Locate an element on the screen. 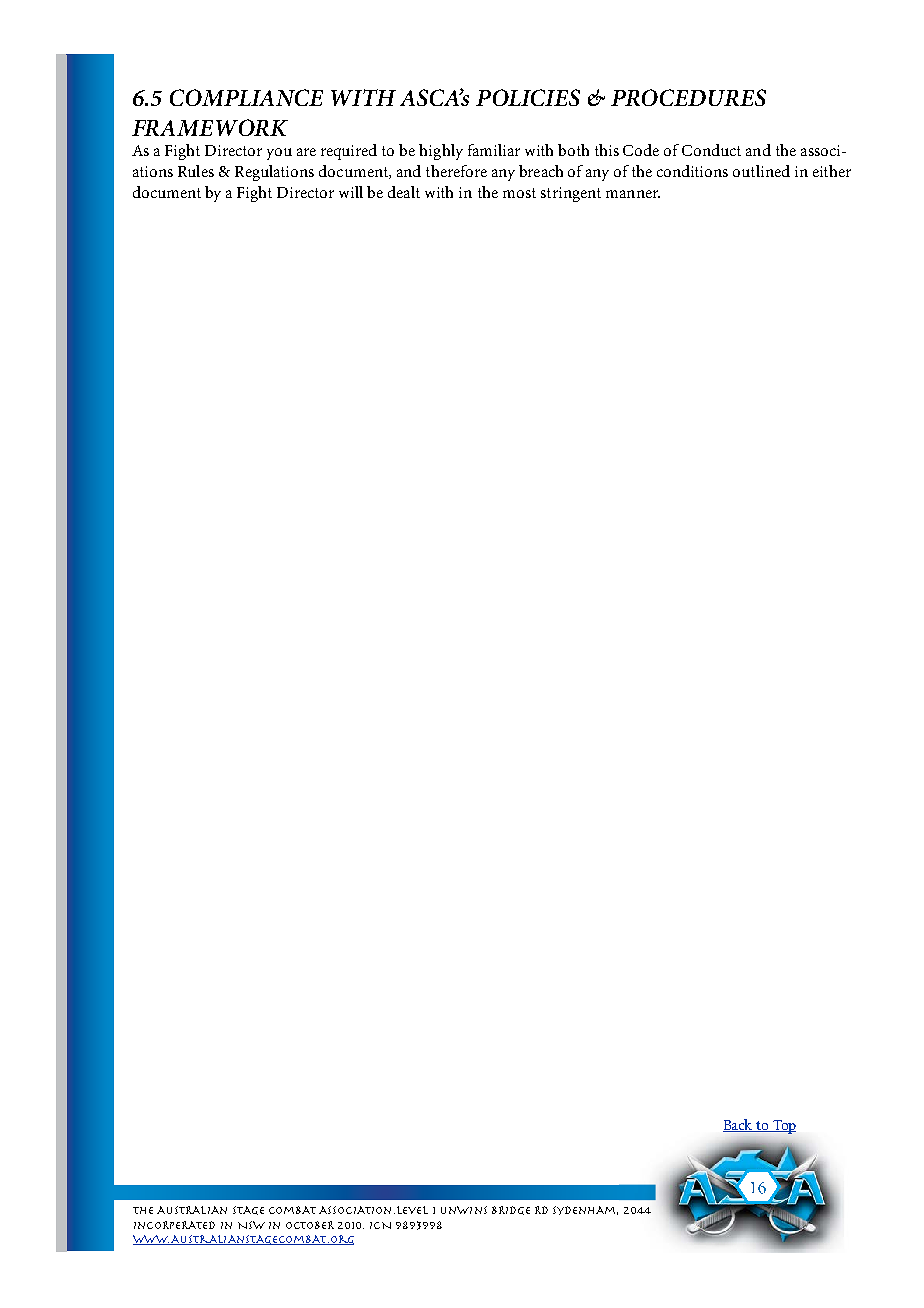 This screenshot has width=924, height=1308. NSW is located at coordinates (251, 1225).
